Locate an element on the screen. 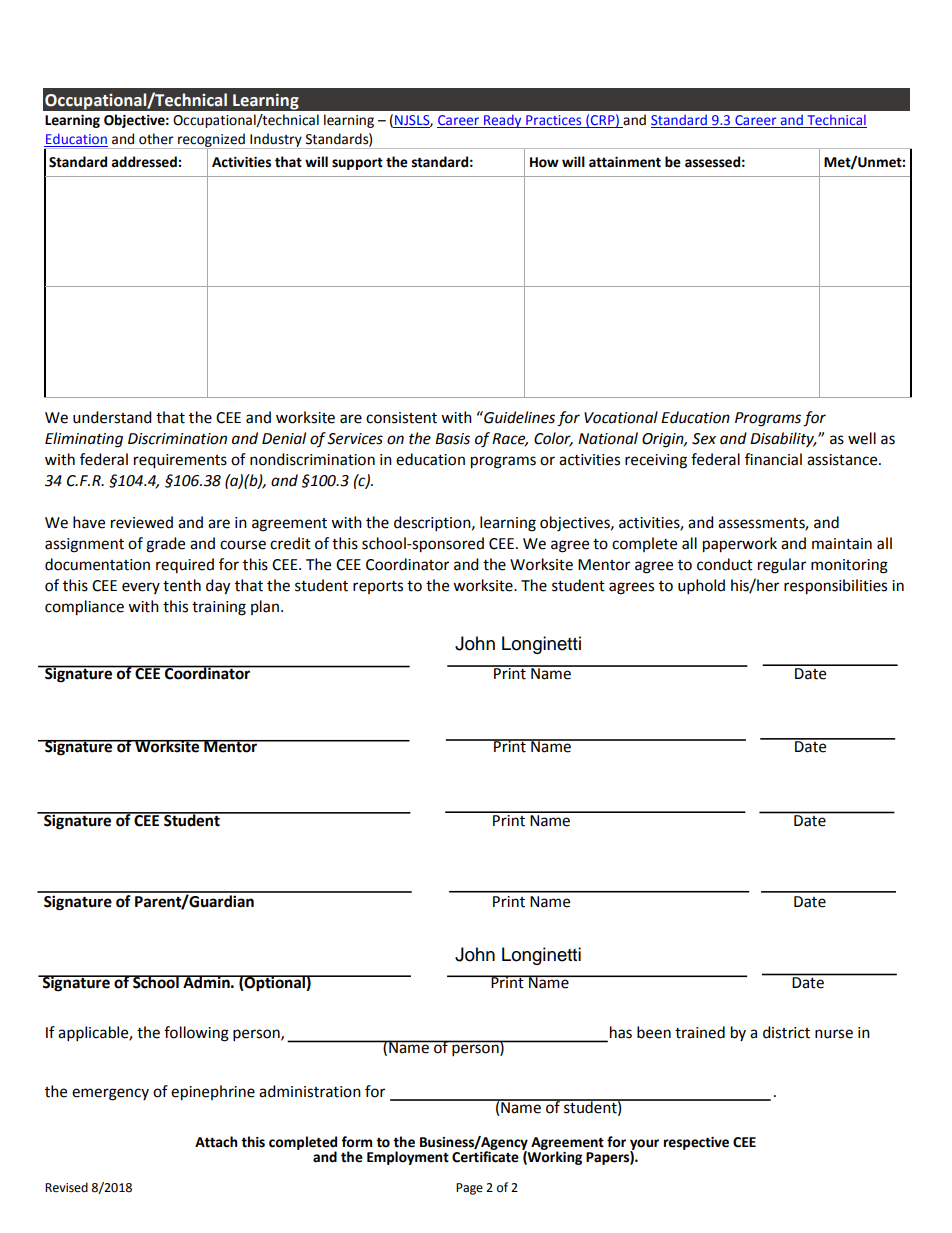 This screenshot has height=1233, width=952. Ready is located at coordinates (503, 121).
